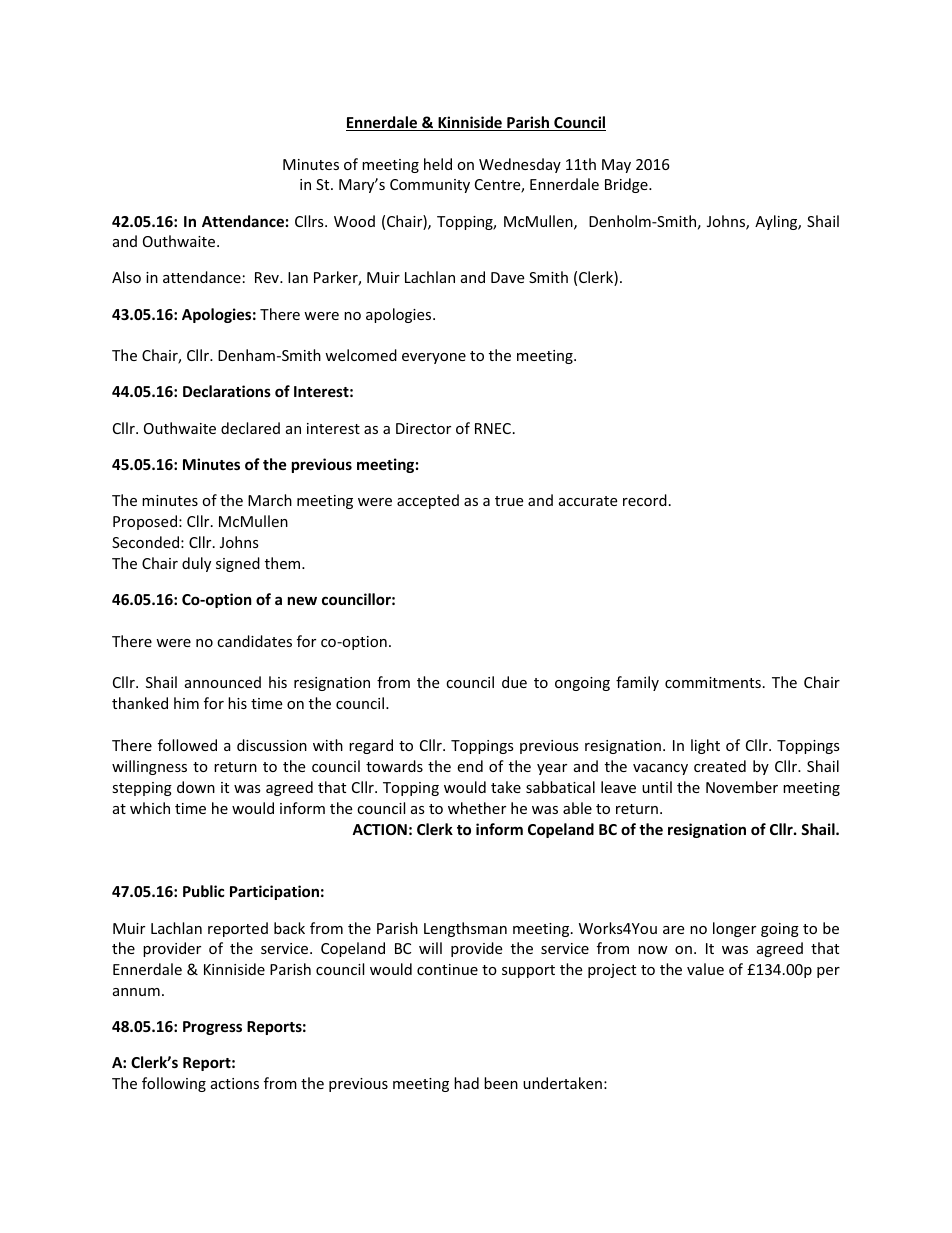 Image resolution: width=952 pixels, height=1233 pixels. Describe the element at coordinates (354, 221) in the screenshot. I see `Wood` at that location.
